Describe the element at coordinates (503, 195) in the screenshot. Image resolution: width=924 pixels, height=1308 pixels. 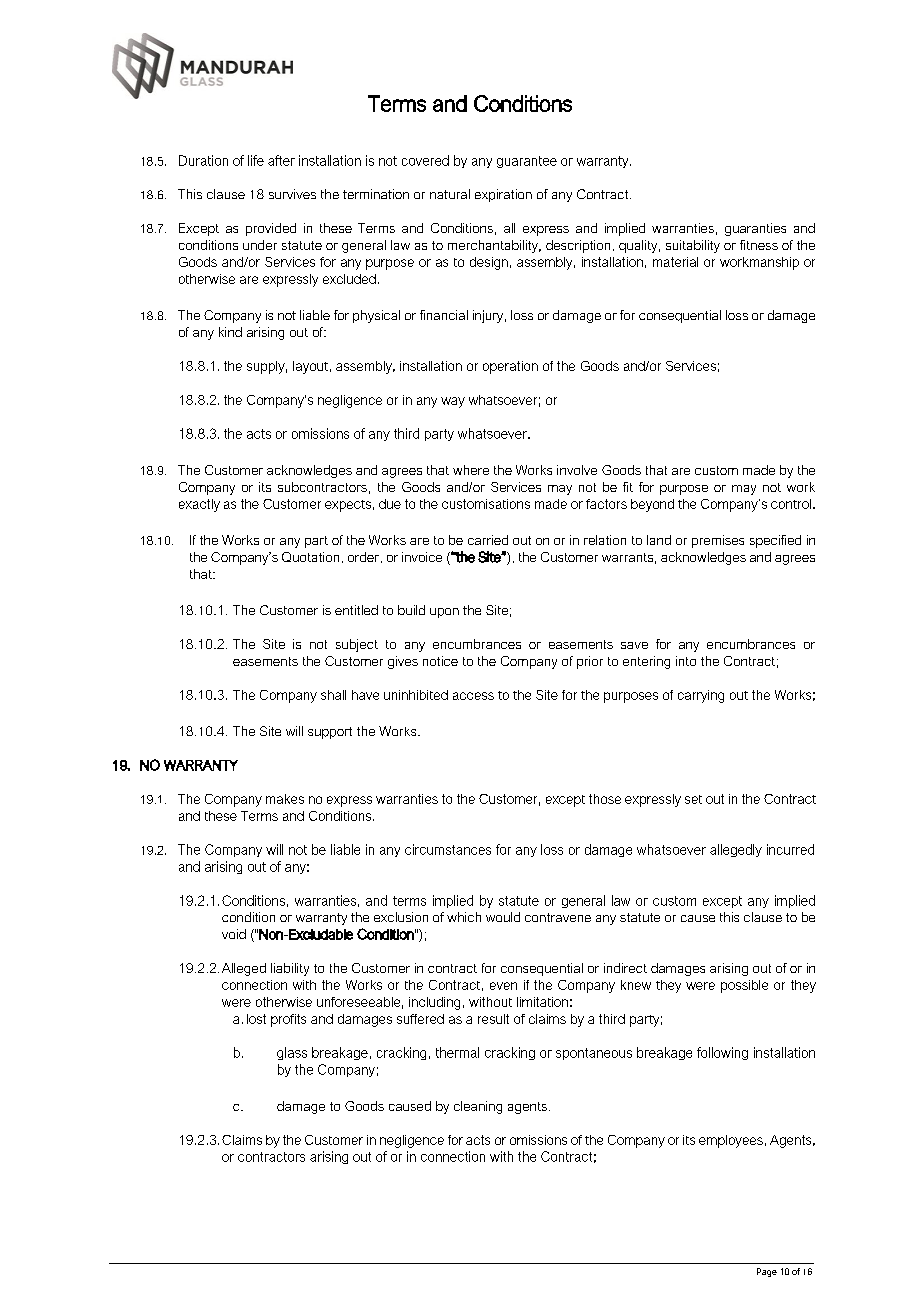
I see `expiration` at that location.
